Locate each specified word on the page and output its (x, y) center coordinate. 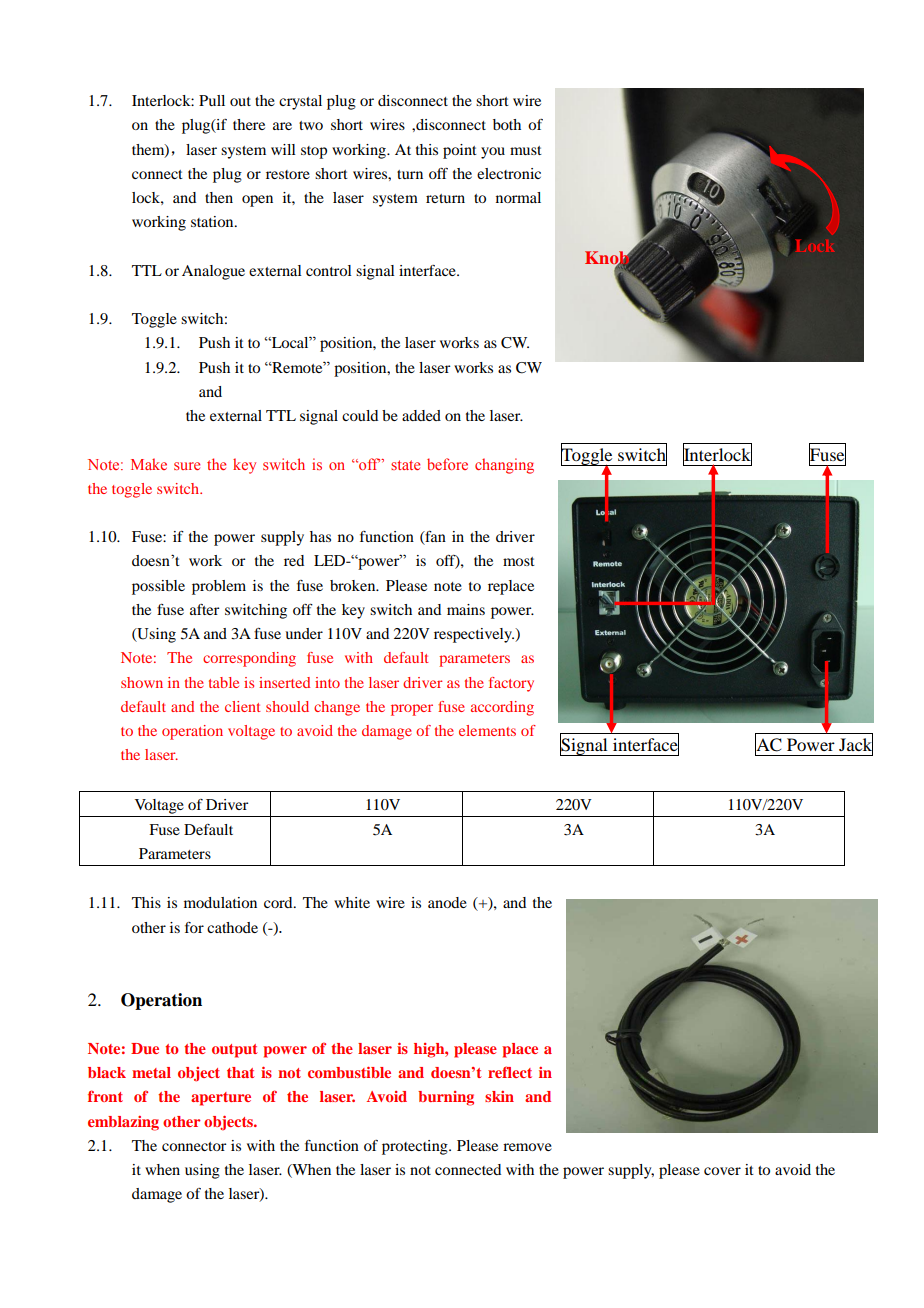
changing (504, 466)
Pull (212, 100)
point (460, 151)
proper (412, 710)
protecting (416, 1147)
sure (187, 466)
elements (487, 730)
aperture (221, 1099)
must (526, 150)
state (405, 465)
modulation (220, 902)
